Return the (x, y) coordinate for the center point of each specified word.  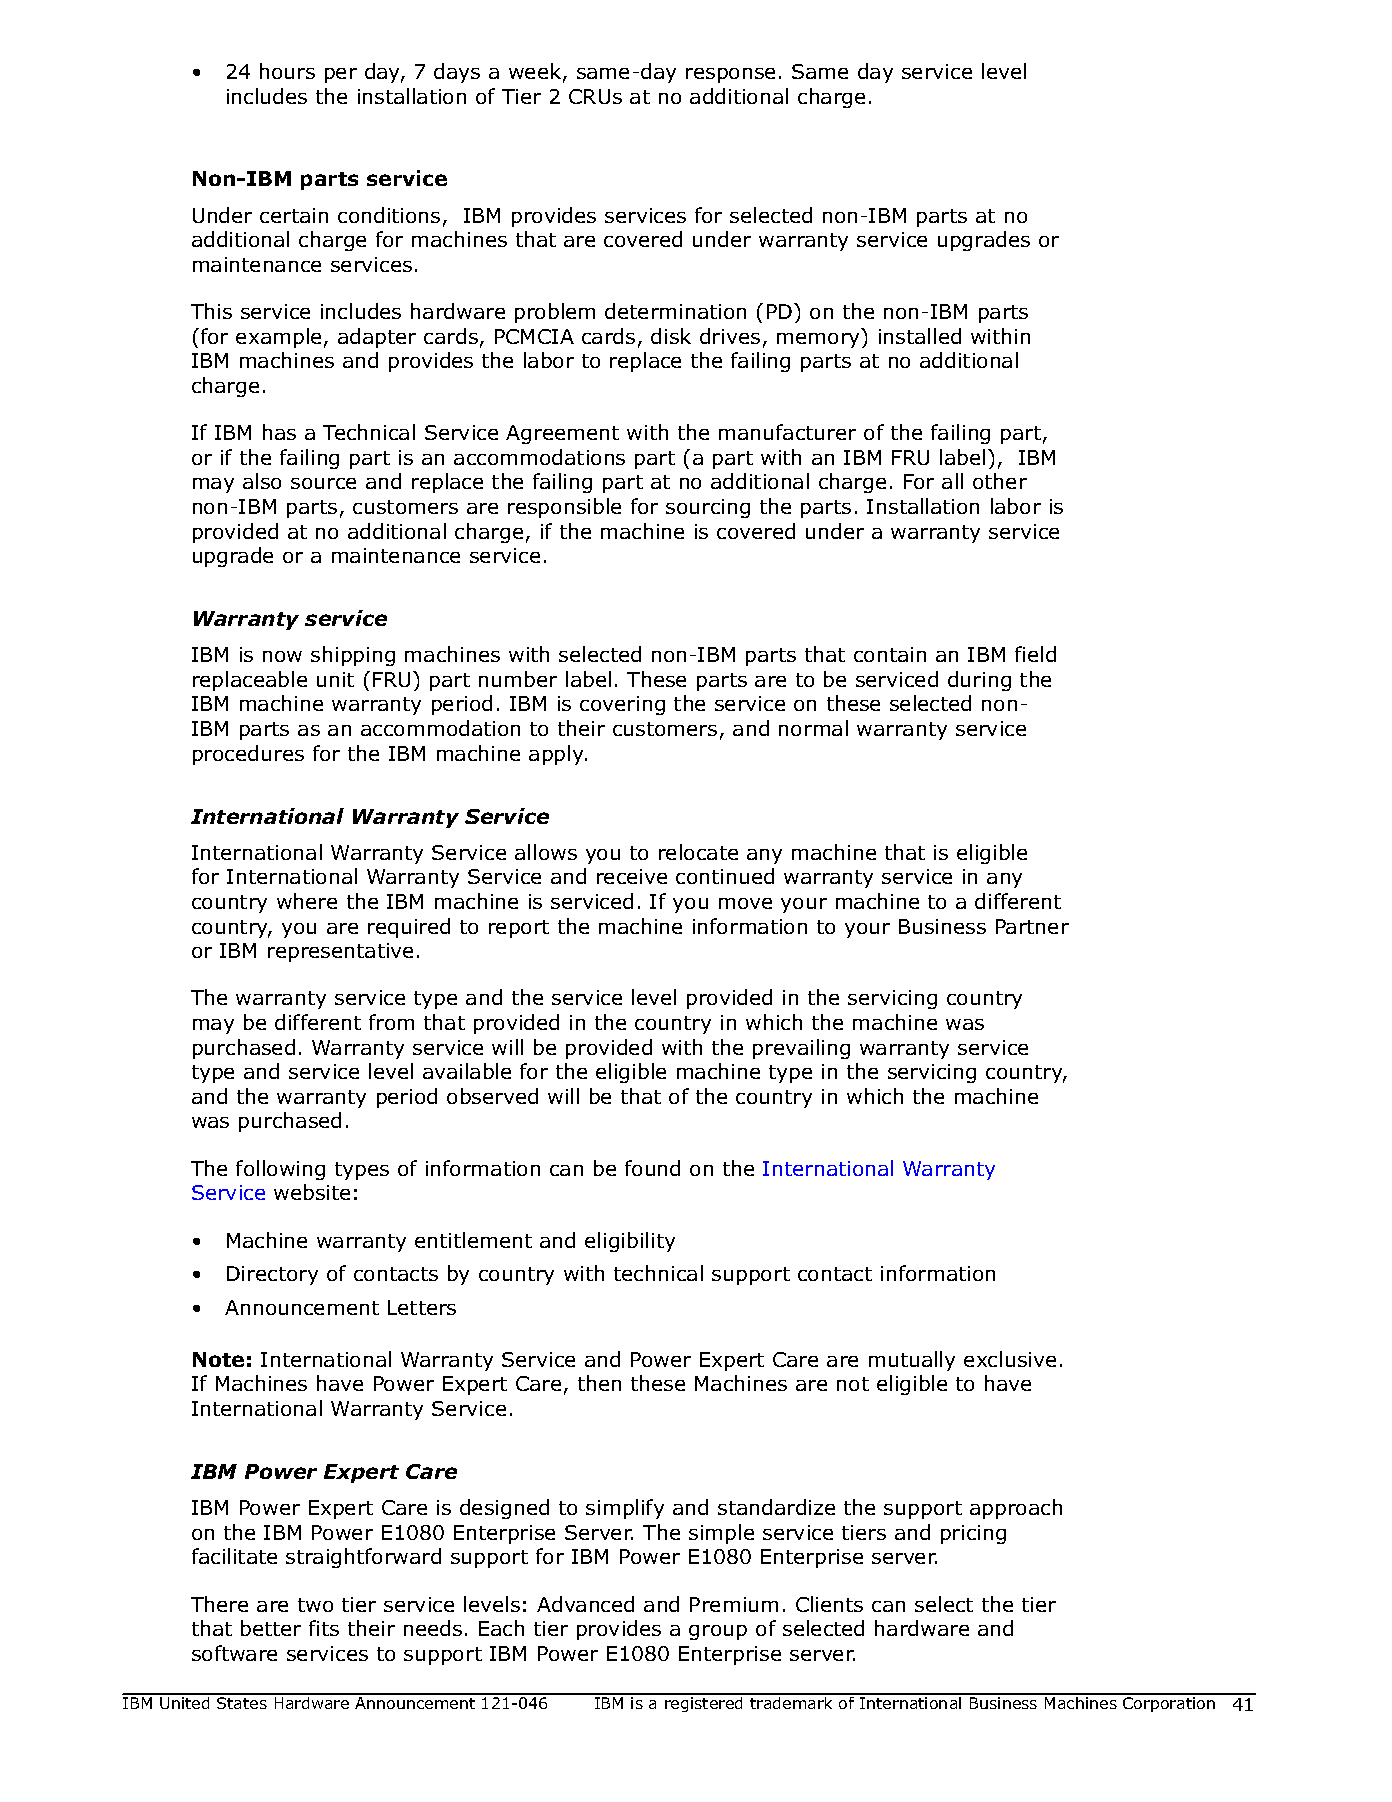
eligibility (630, 1242)
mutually (912, 1361)
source (323, 483)
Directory (272, 1275)
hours (287, 71)
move (745, 903)
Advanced (585, 1604)
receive (632, 876)
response (730, 75)
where (307, 901)
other (1000, 481)
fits (324, 1628)
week (536, 72)
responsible (564, 508)
